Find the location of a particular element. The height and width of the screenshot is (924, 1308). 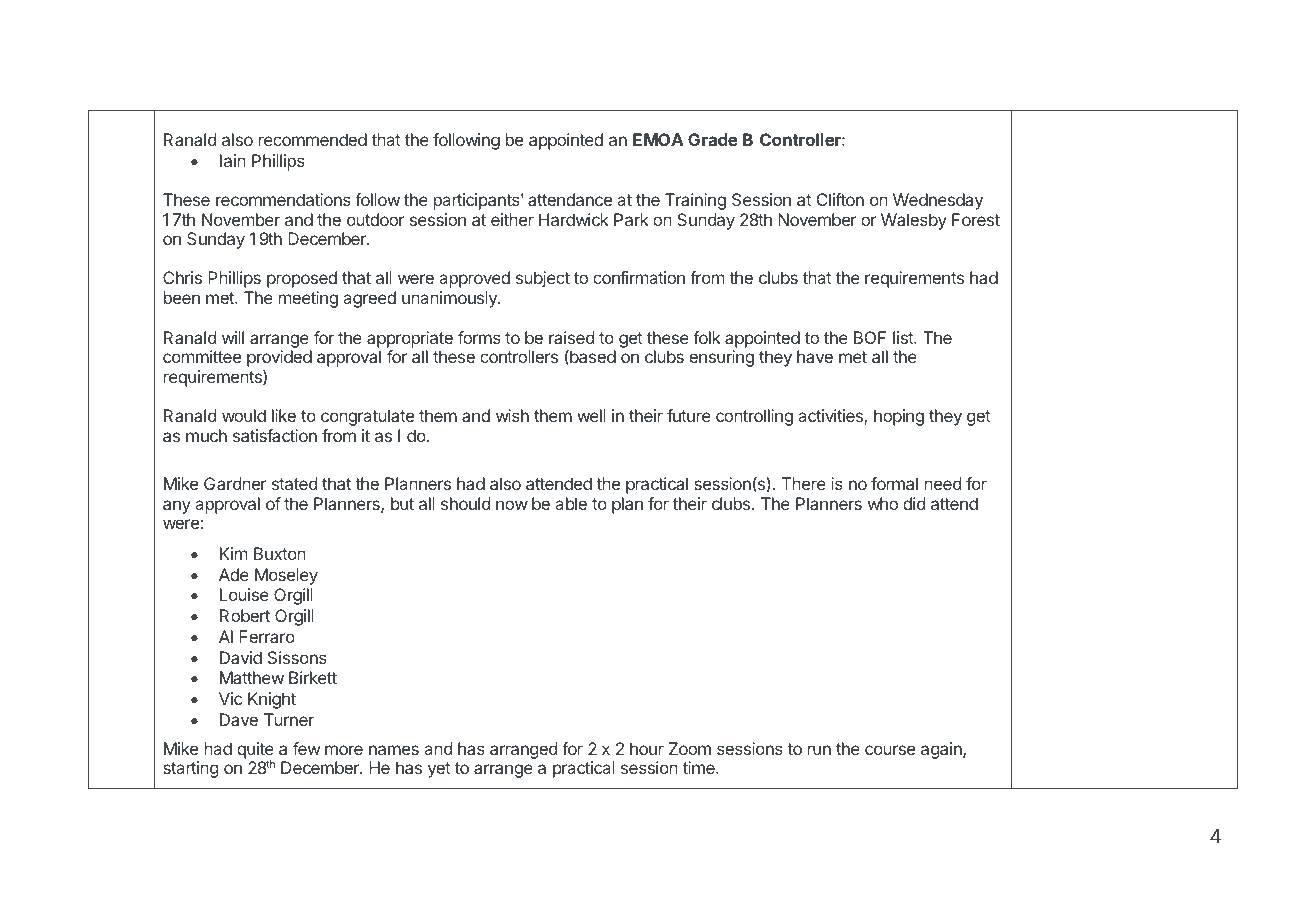

Clifton is located at coordinates (840, 199).
